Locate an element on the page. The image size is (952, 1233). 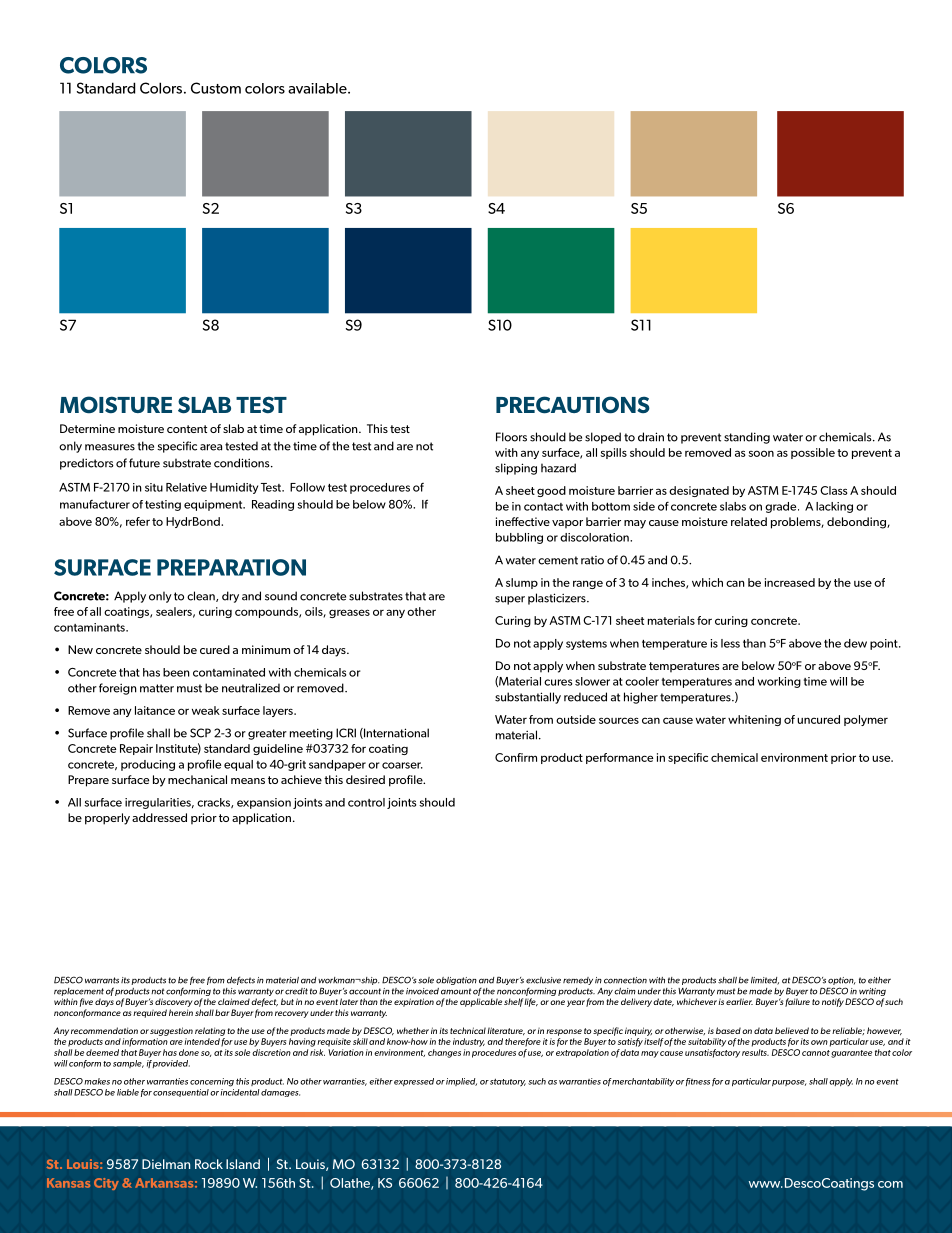
super is located at coordinates (510, 600).
